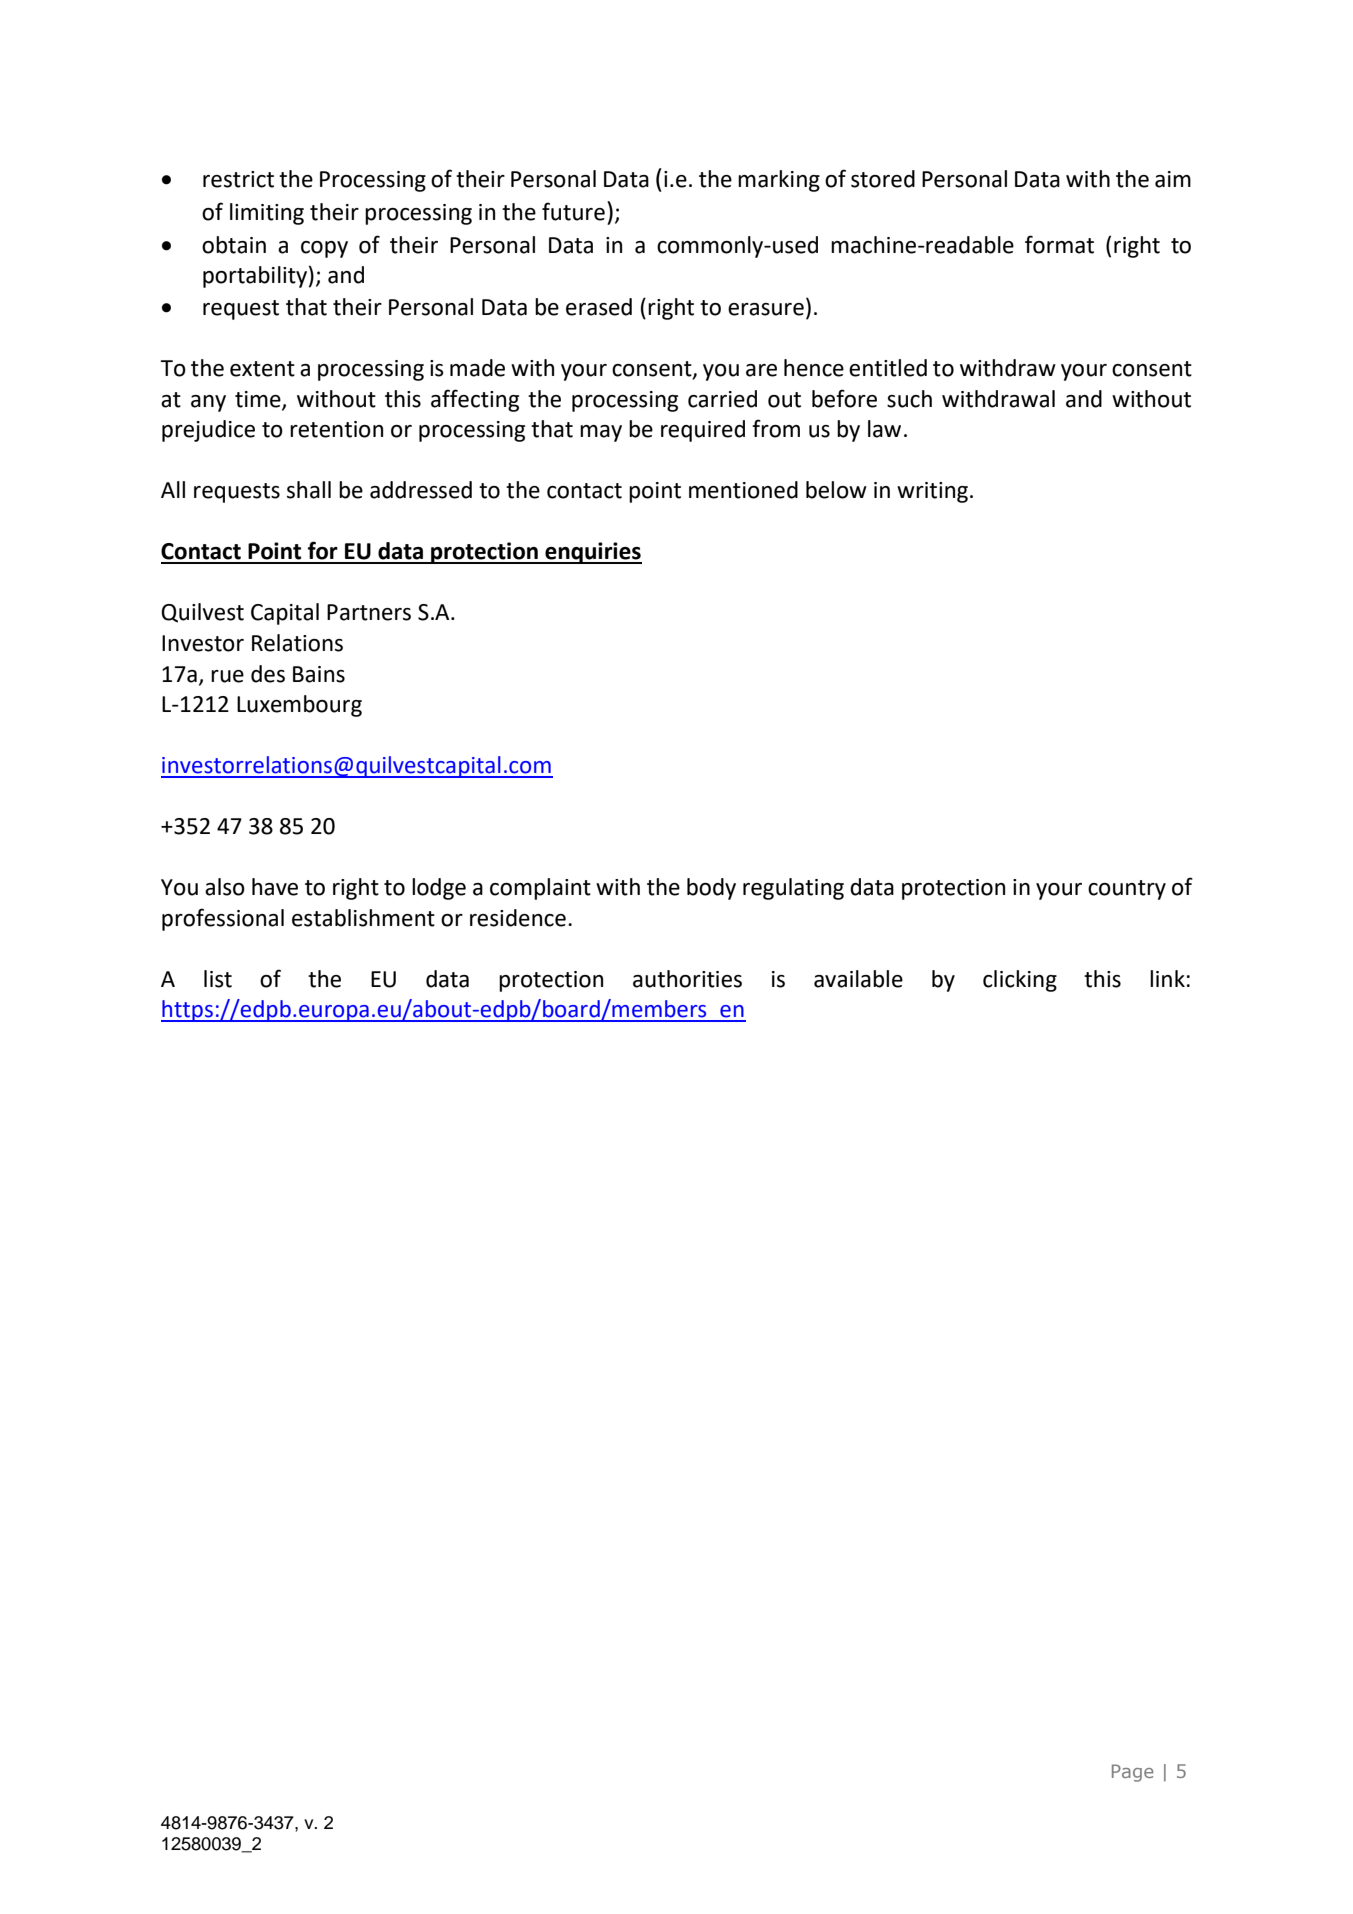 The height and width of the image is (1914, 1353). Describe the element at coordinates (687, 979) in the image. I see `authorities` at that location.
